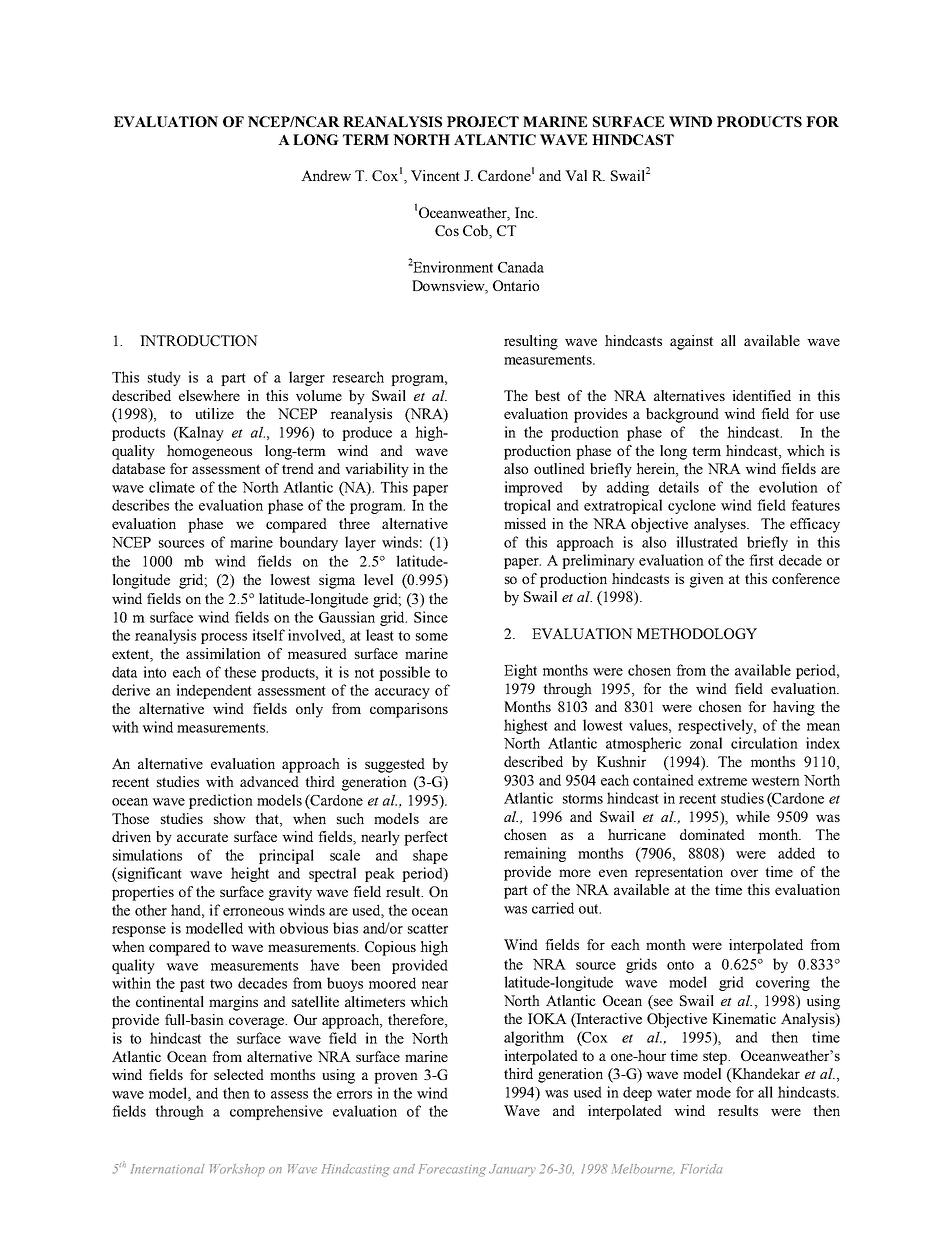 This screenshot has height=1233, width=952. I want to click on Forecasting, so click(452, 1170).
